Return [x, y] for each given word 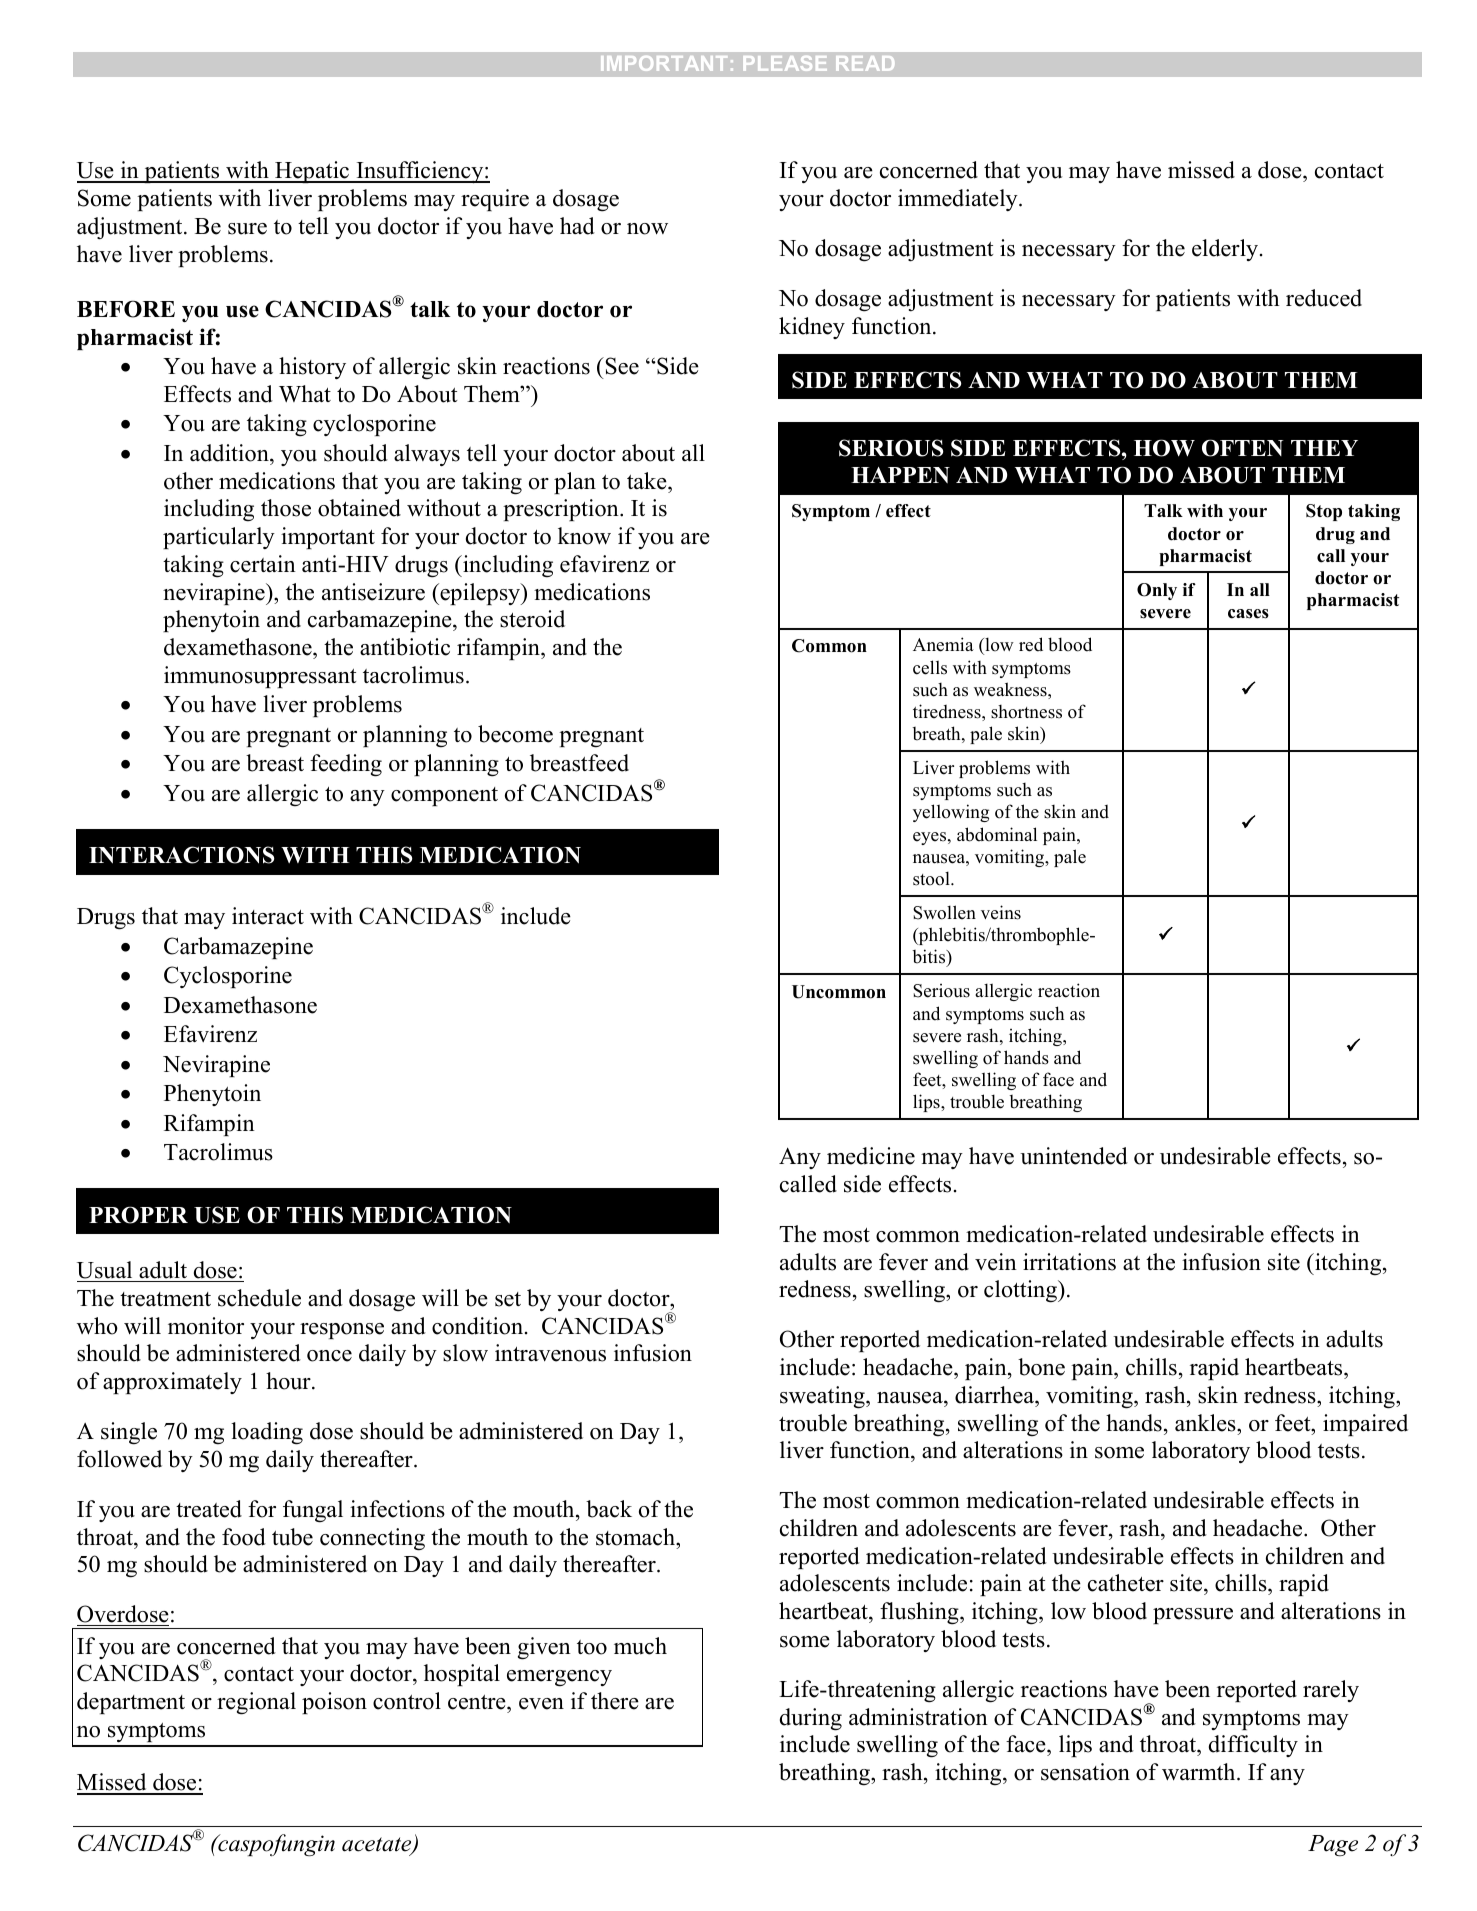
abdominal [997, 834]
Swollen [944, 912]
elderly [1226, 250]
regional [256, 1703]
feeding [346, 765]
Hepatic [312, 172]
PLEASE [785, 63]
